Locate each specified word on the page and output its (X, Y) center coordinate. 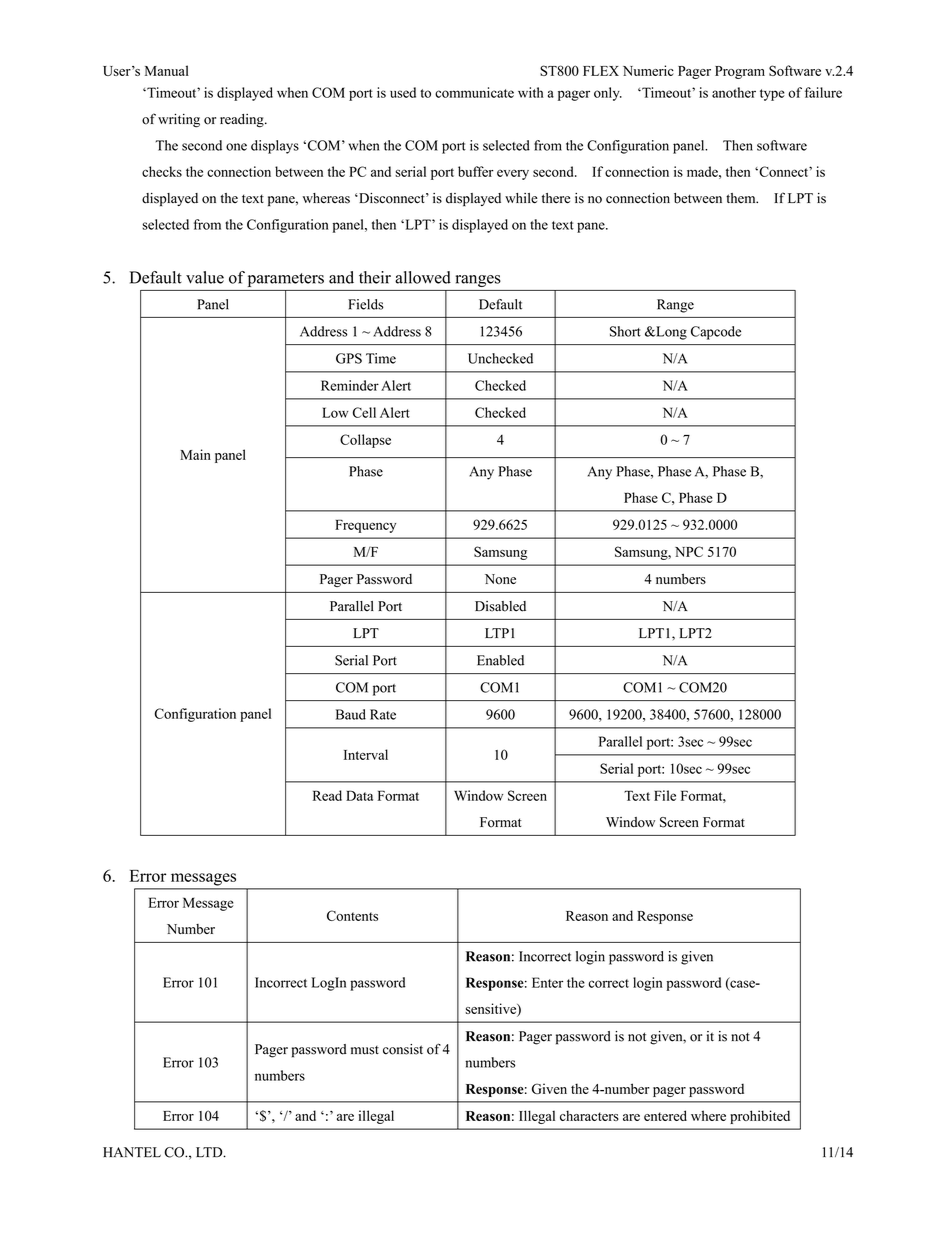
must (365, 1050)
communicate (474, 92)
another (734, 92)
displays (275, 147)
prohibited (760, 1117)
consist (403, 1049)
